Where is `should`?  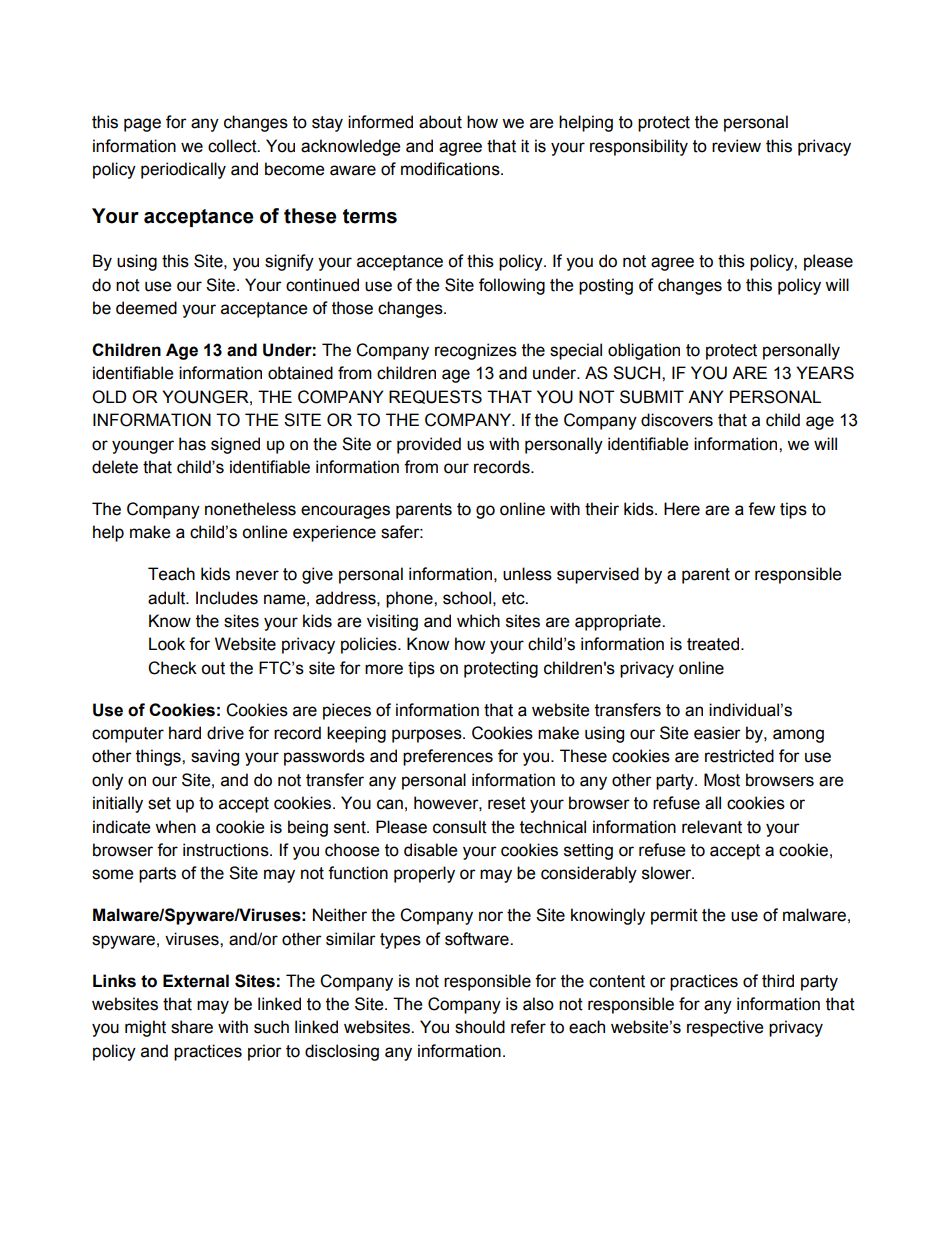 should is located at coordinates (480, 1027).
